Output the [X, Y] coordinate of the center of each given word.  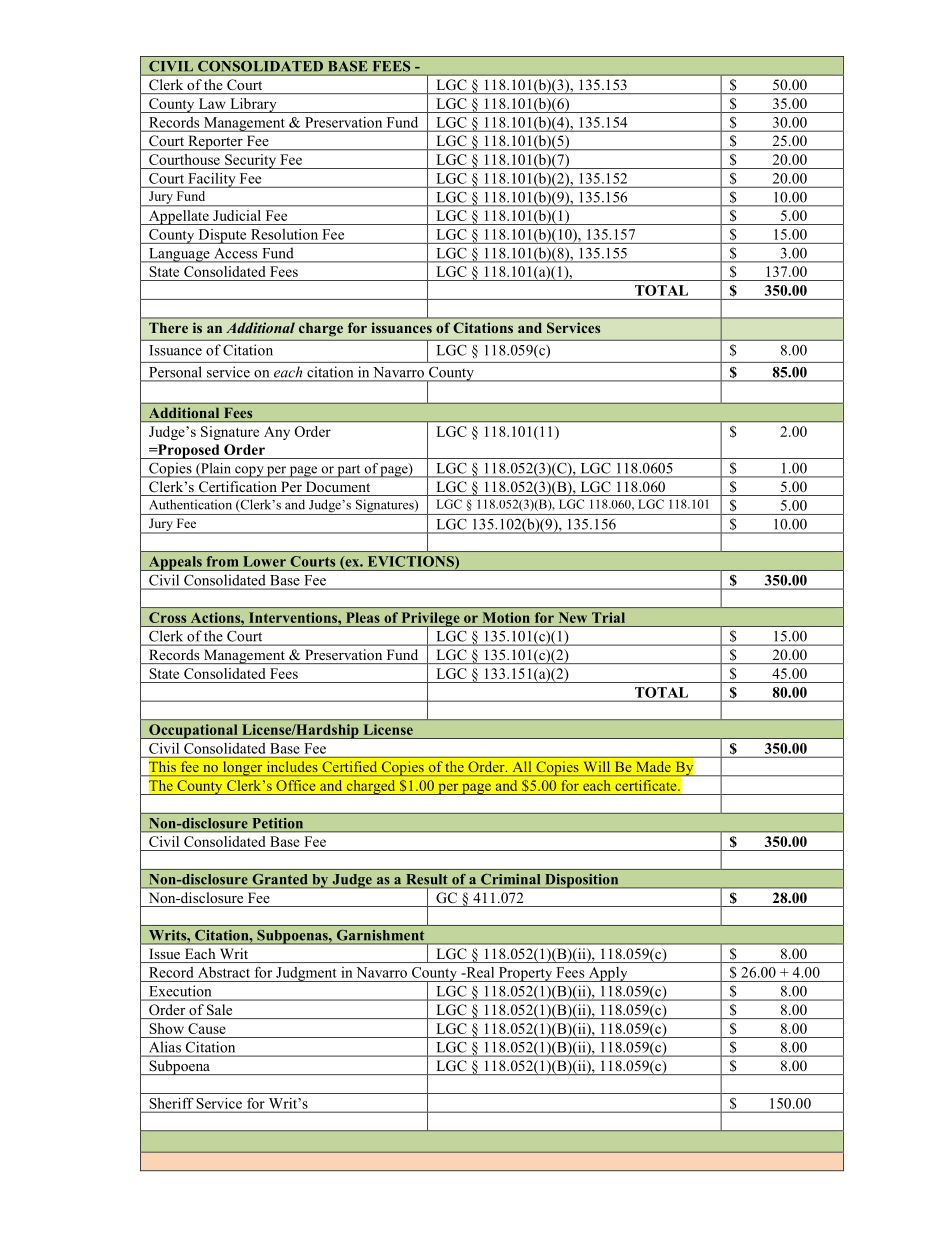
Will [596, 766]
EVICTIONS [412, 562]
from [222, 561]
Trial [608, 617]
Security [251, 161]
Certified [350, 766]
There [168, 327]
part [349, 471]
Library [253, 105]
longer [243, 768]
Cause [207, 1028]
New [573, 617]
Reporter [215, 143]
